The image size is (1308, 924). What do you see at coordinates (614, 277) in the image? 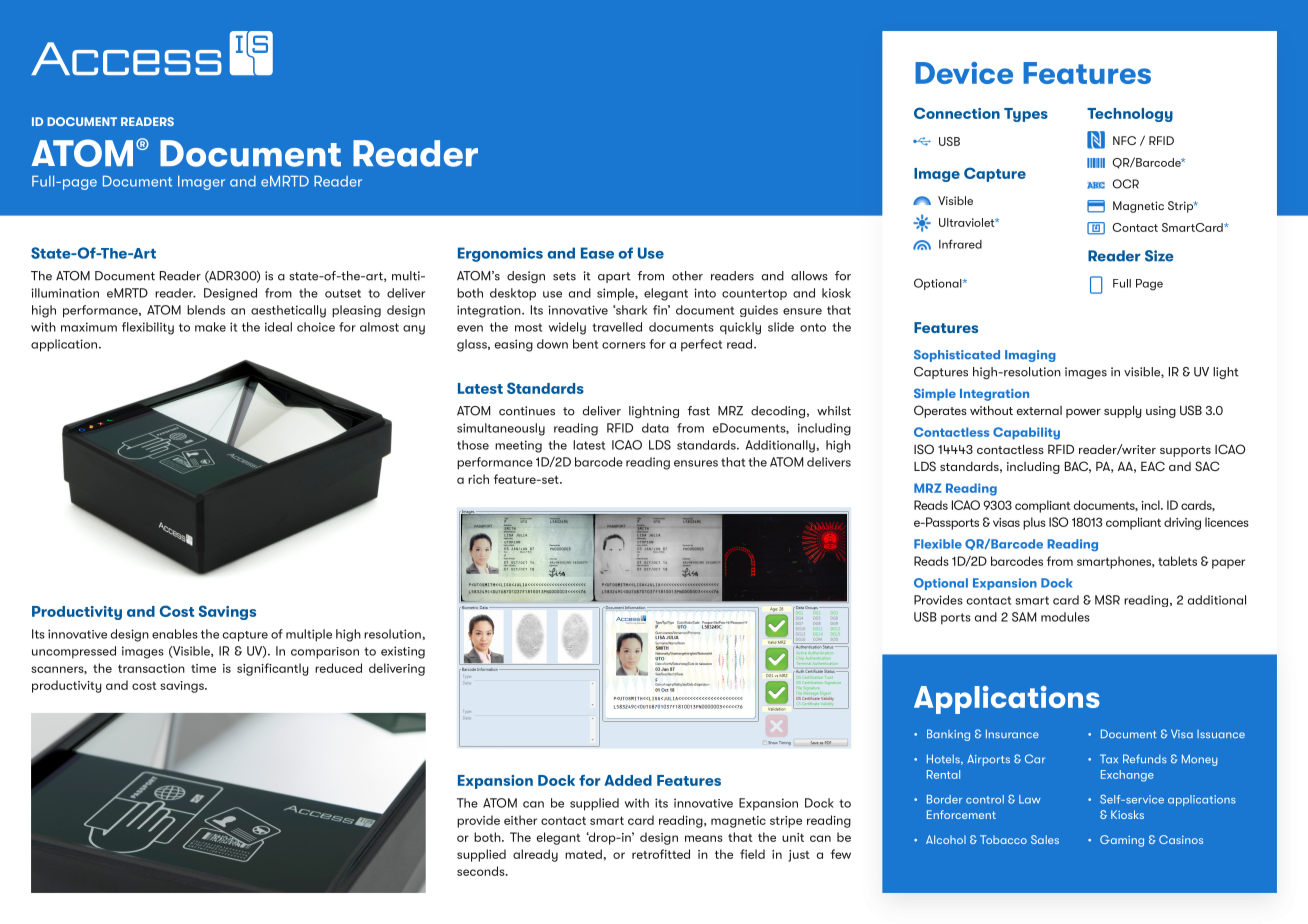
I see `apart` at bounding box center [614, 277].
